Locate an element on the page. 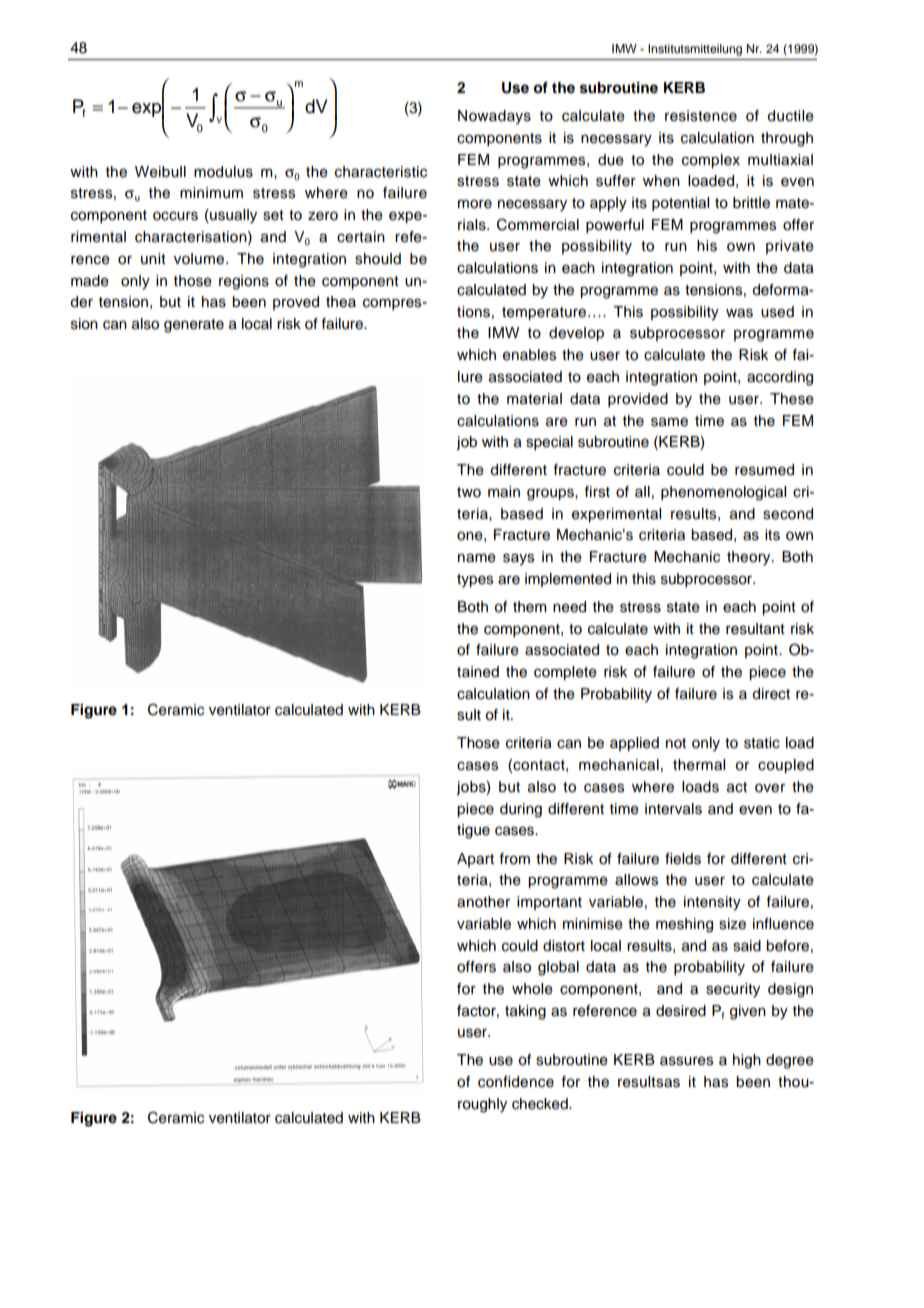 The height and width of the document is (1308, 924). confidence is located at coordinates (516, 1082).
